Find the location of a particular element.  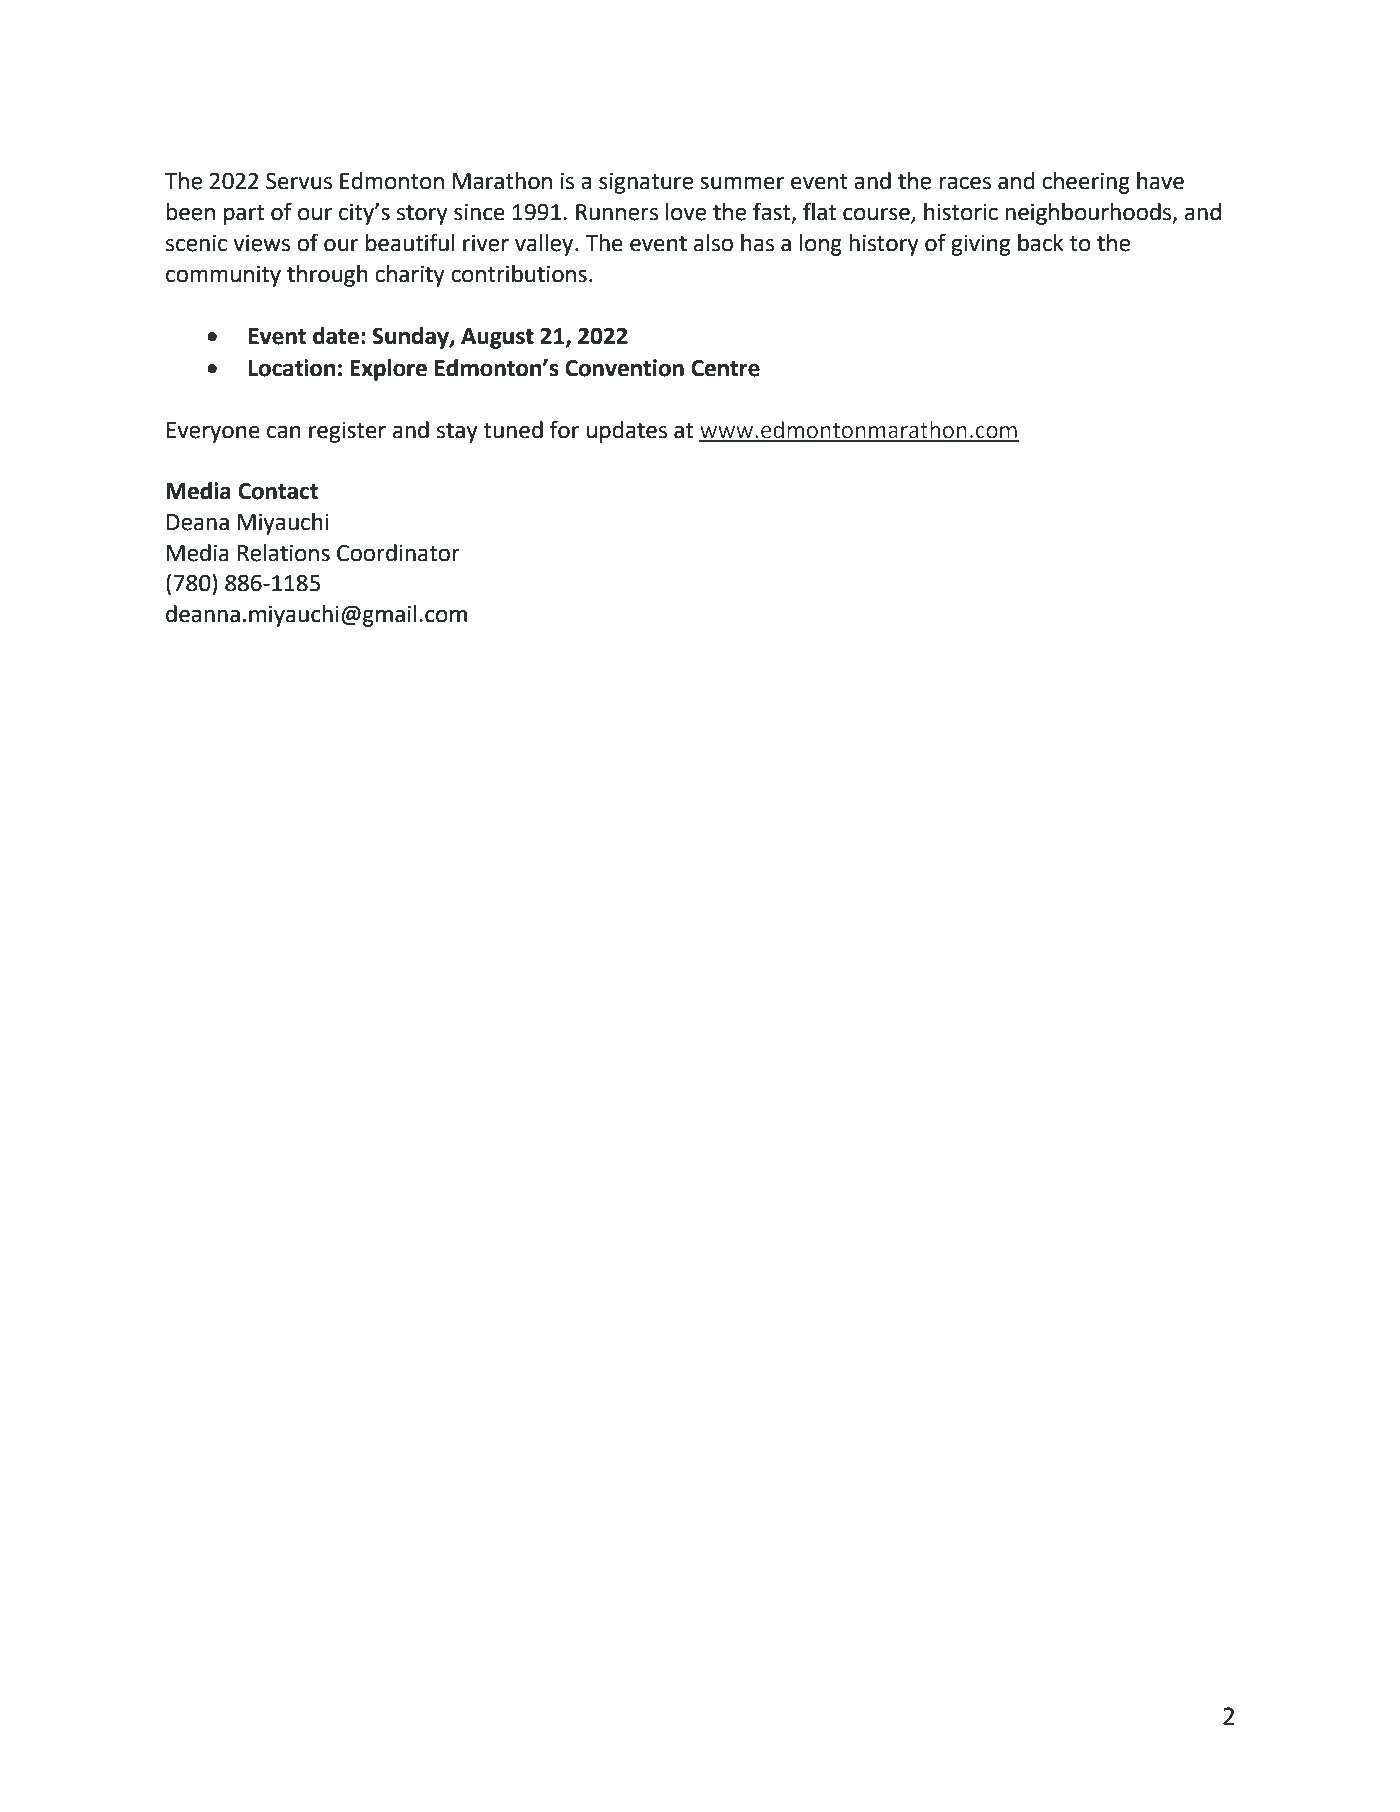

signature is located at coordinates (646, 183).
